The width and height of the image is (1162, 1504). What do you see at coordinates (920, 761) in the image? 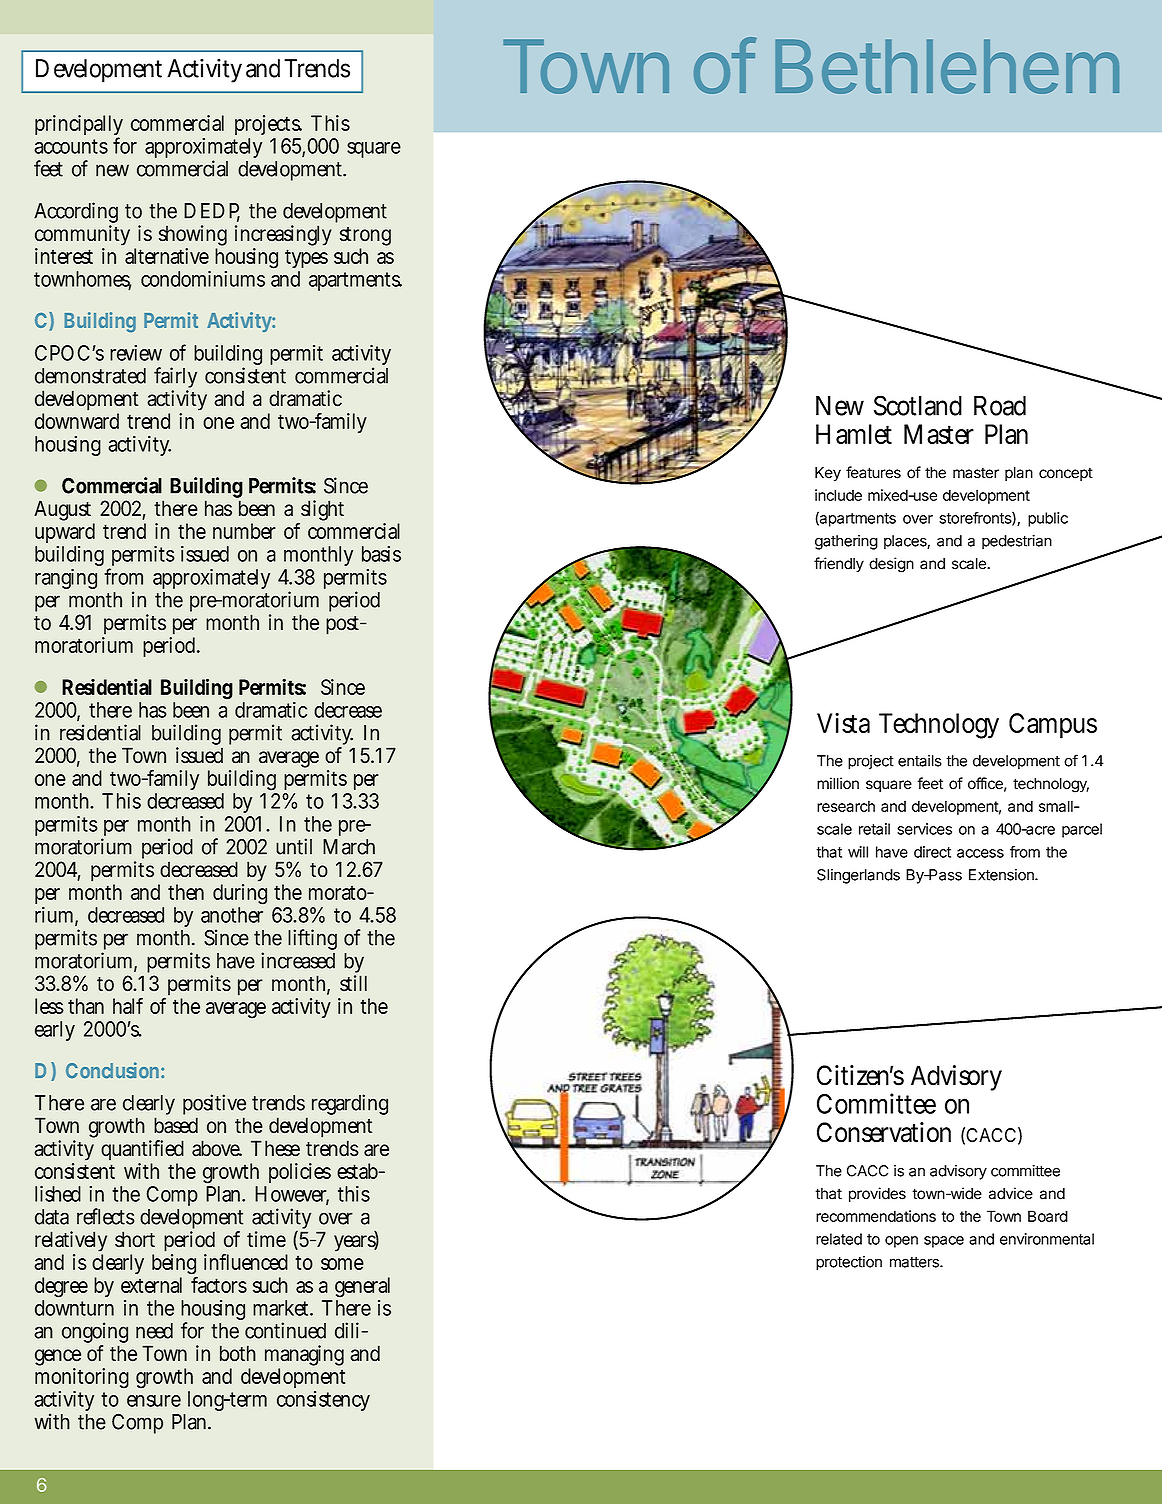
I see `entails` at bounding box center [920, 761].
